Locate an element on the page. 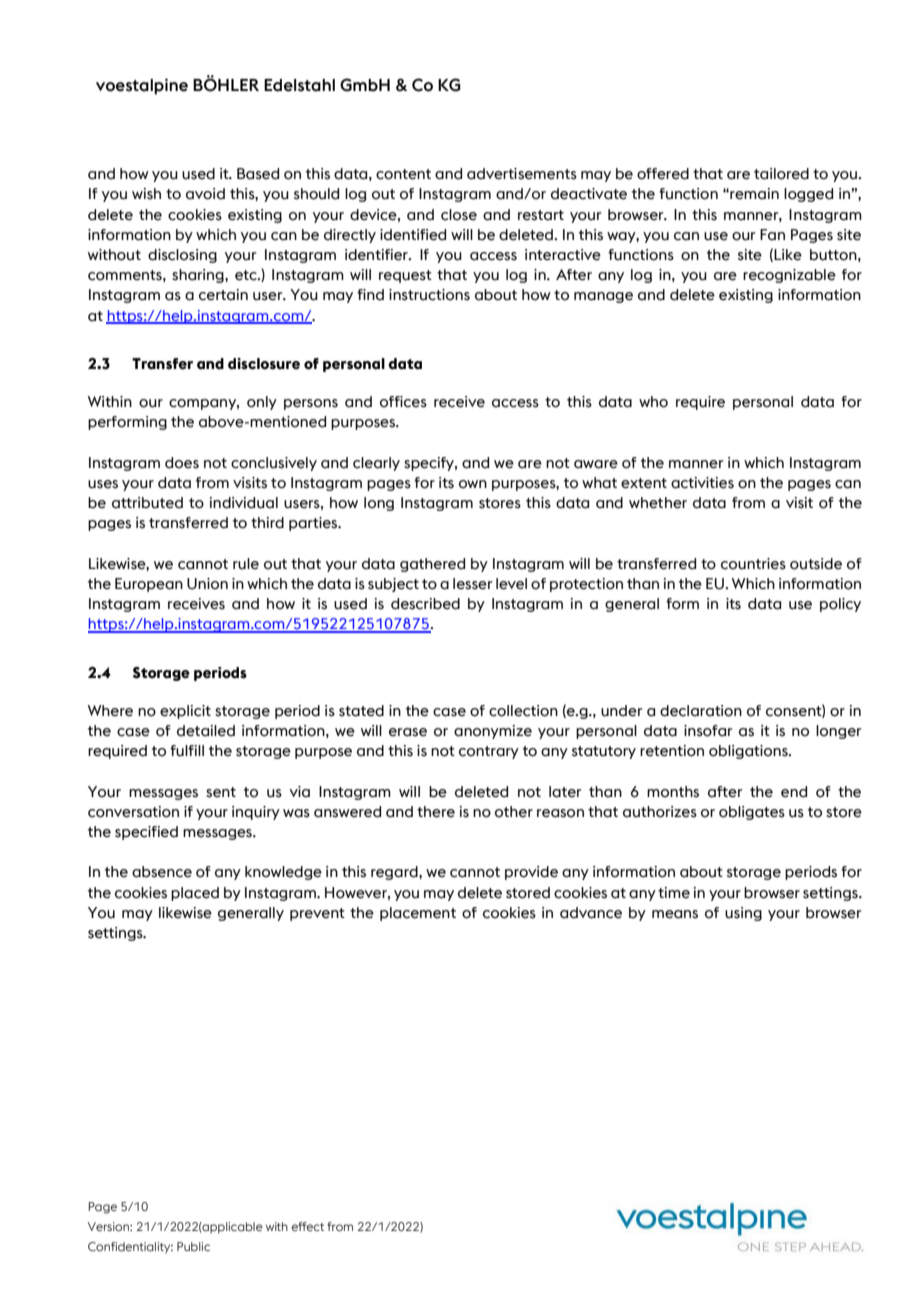 The height and width of the page is (1308, 924). declaration is located at coordinates (701, 711).
